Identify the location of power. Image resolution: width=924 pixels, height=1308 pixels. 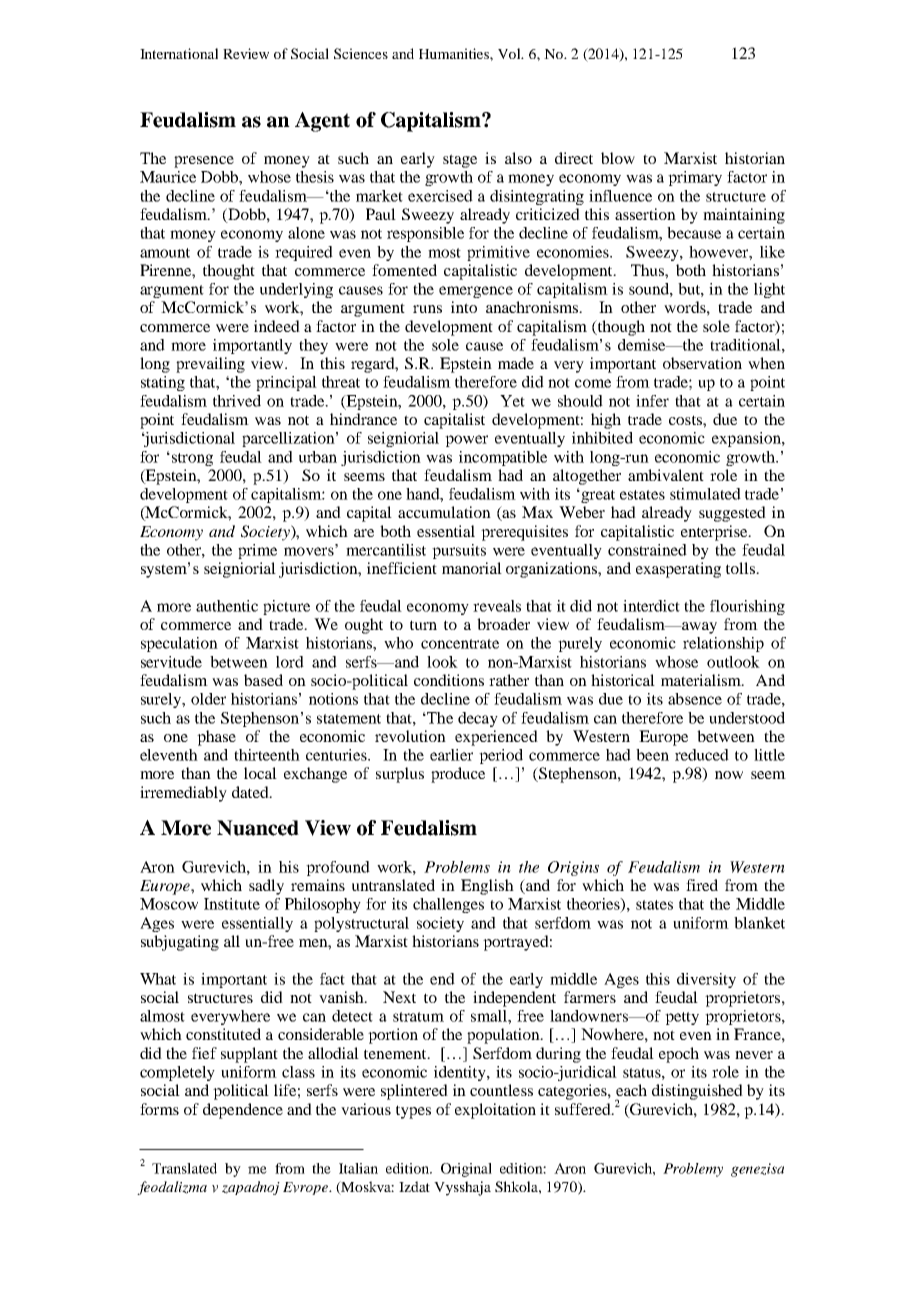
(466, 441).
